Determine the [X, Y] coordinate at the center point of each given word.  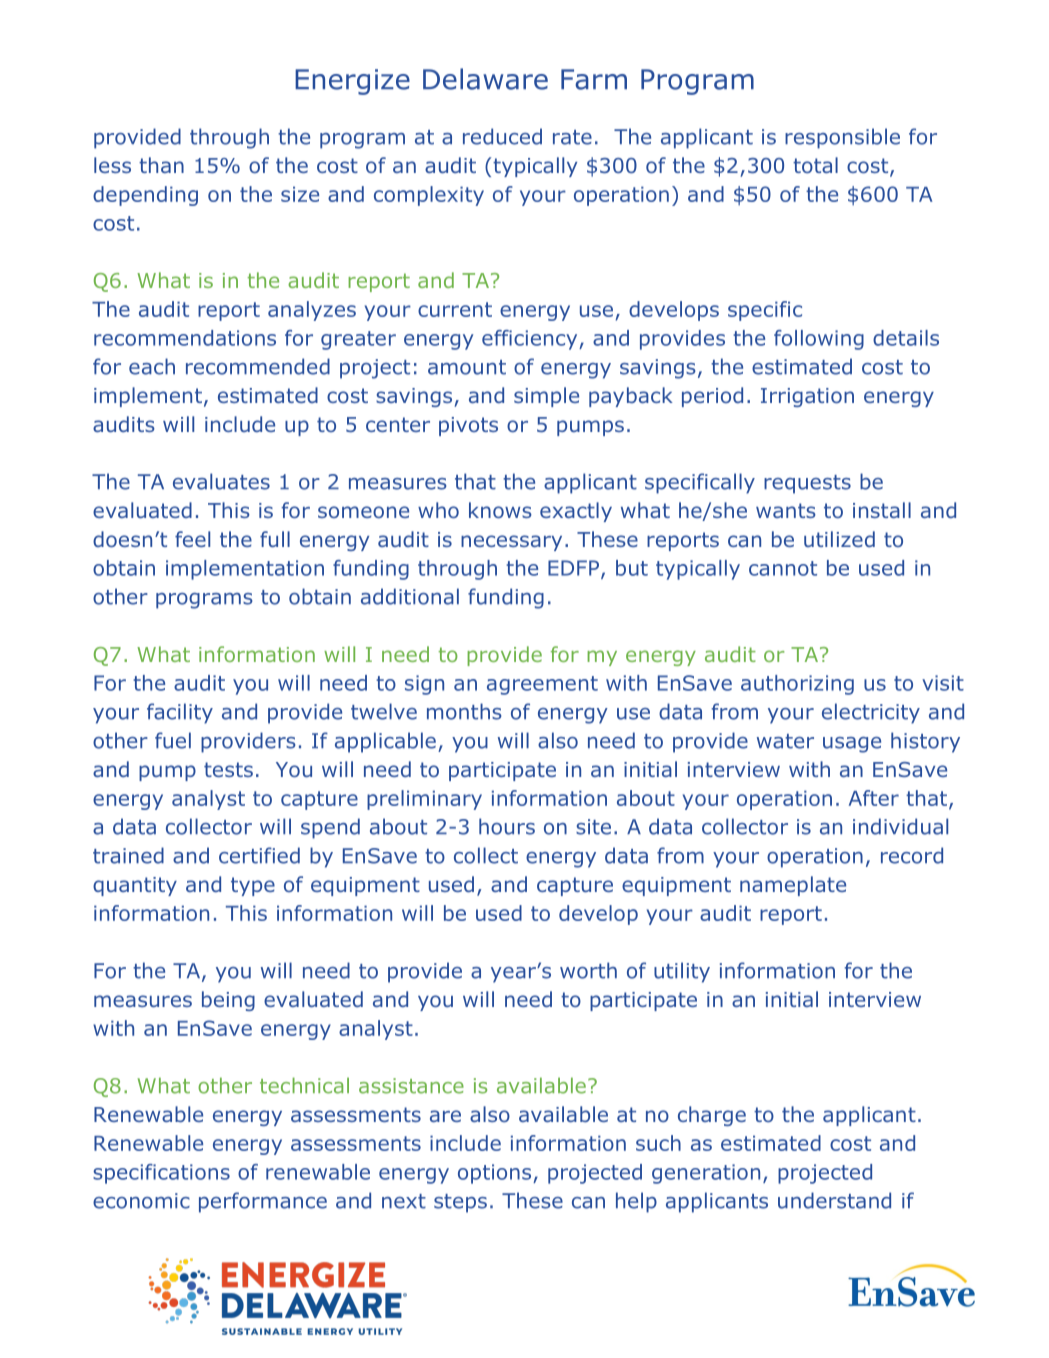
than [161, 165]
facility [180, 713]
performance [263, 1202]
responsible [842, 138]
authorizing [797, 685]
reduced [502, 136]
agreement [542, 685]
